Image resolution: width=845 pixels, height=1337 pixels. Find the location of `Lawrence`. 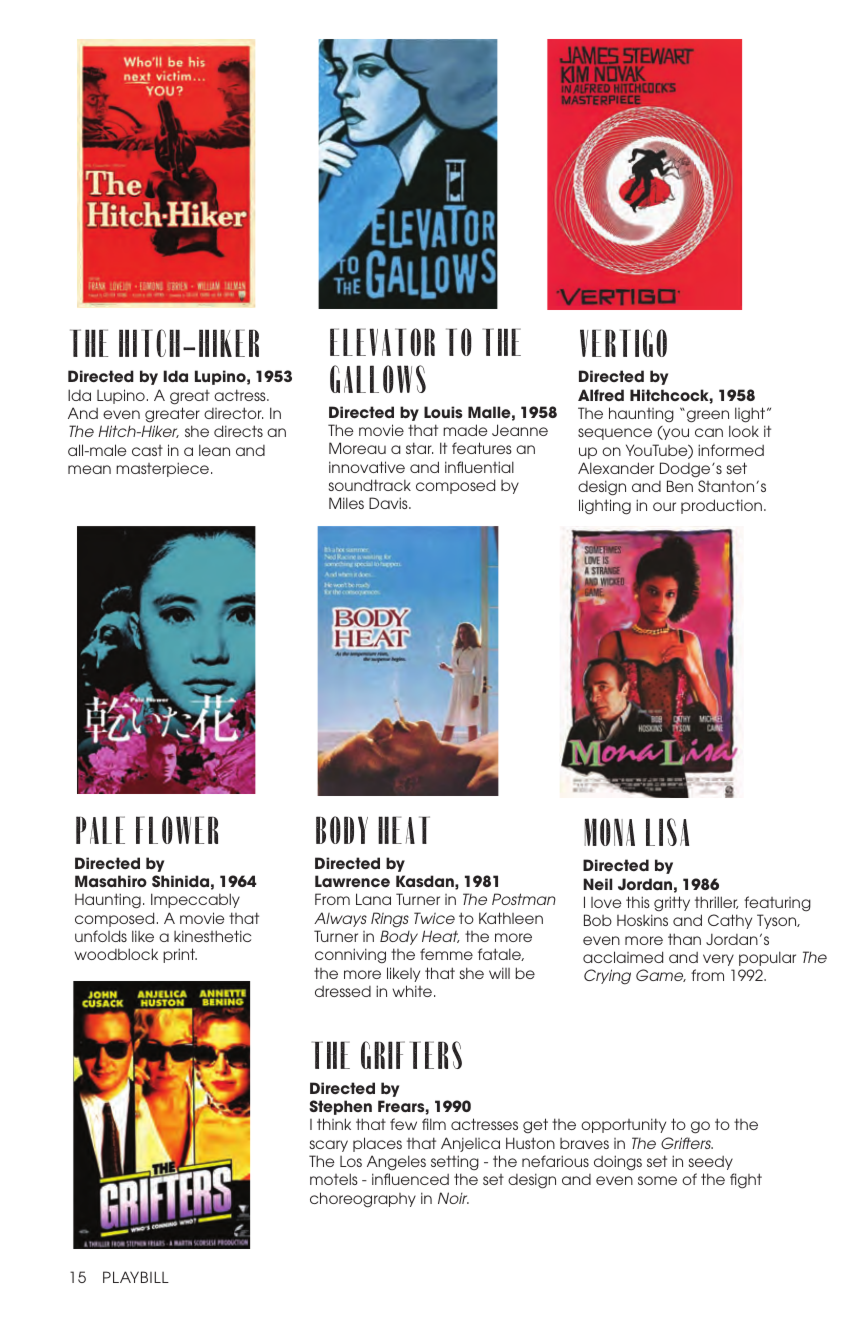

Lawrence is located at coordinates (352, 881).
